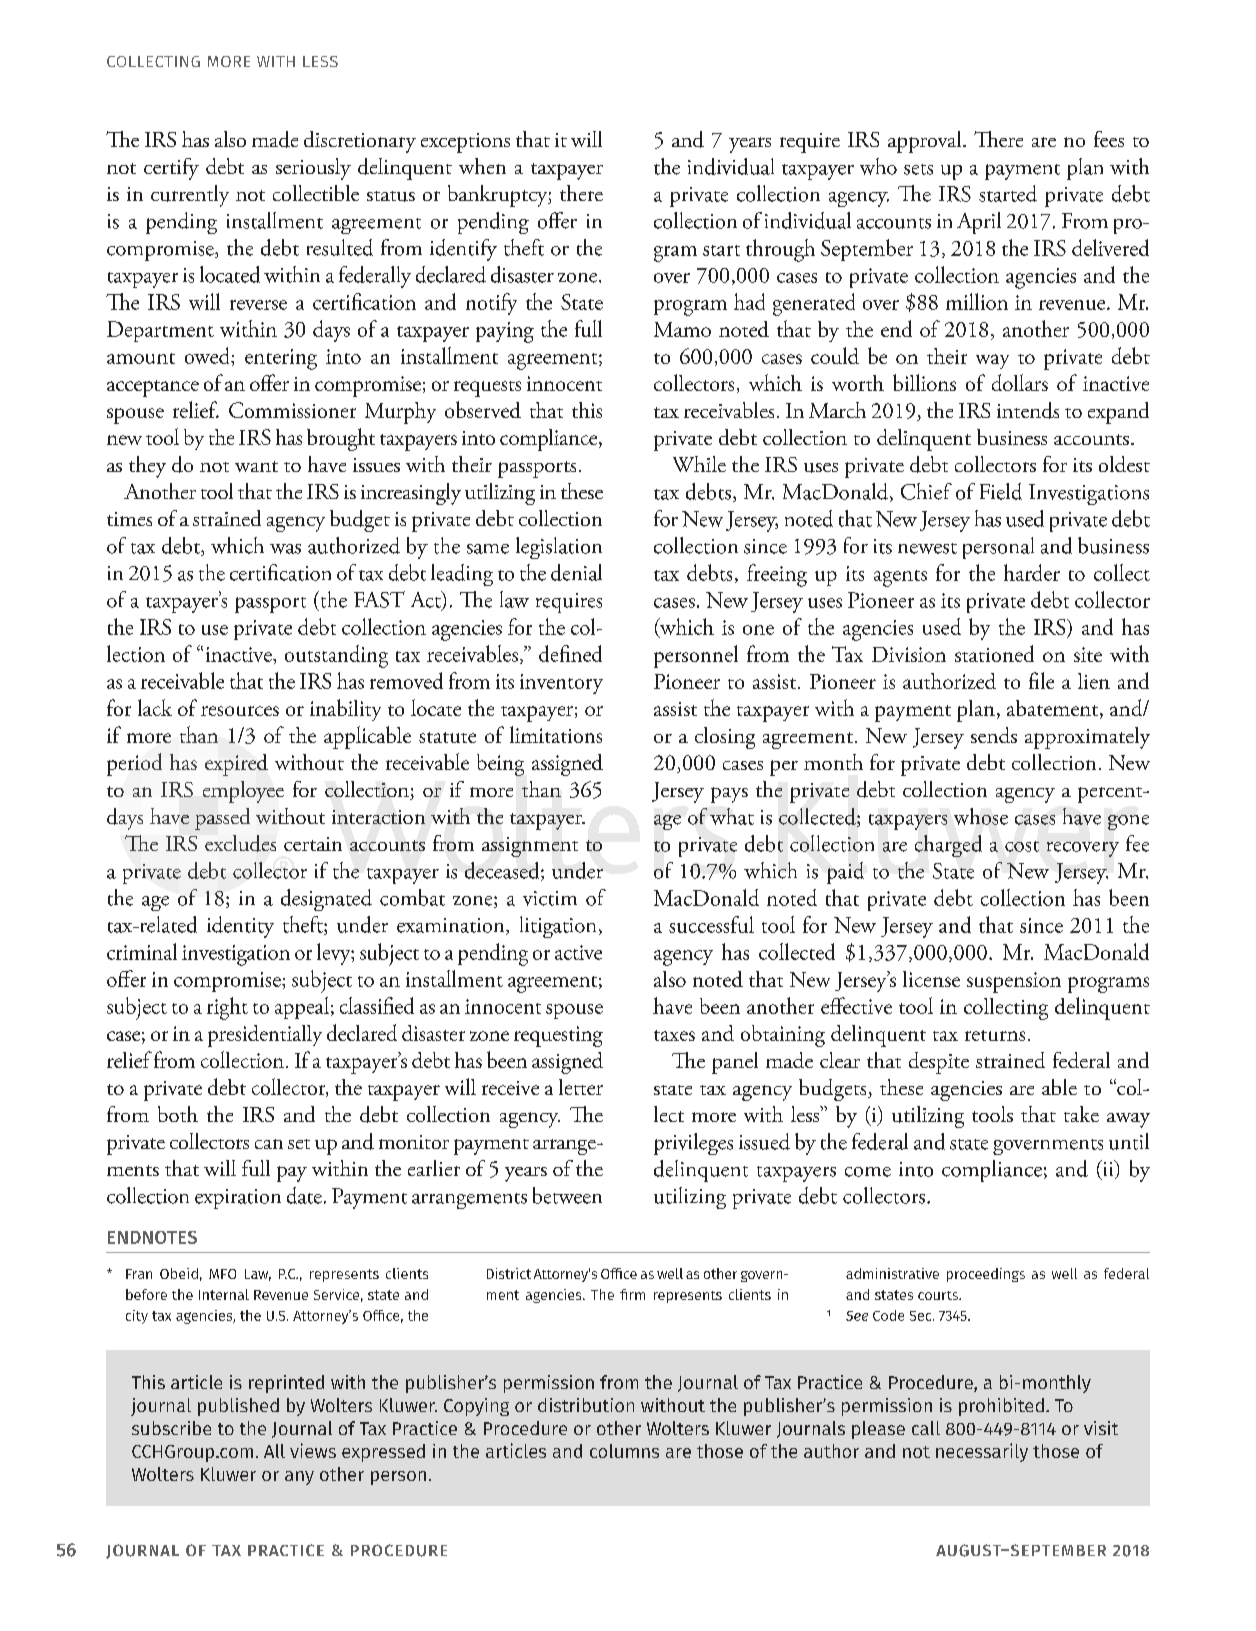 This screenshot has height=1631, width=1256. What do you see at coordinates (699, 464) in the screenshot?
I see `While` at bounding box center [699, 464].
